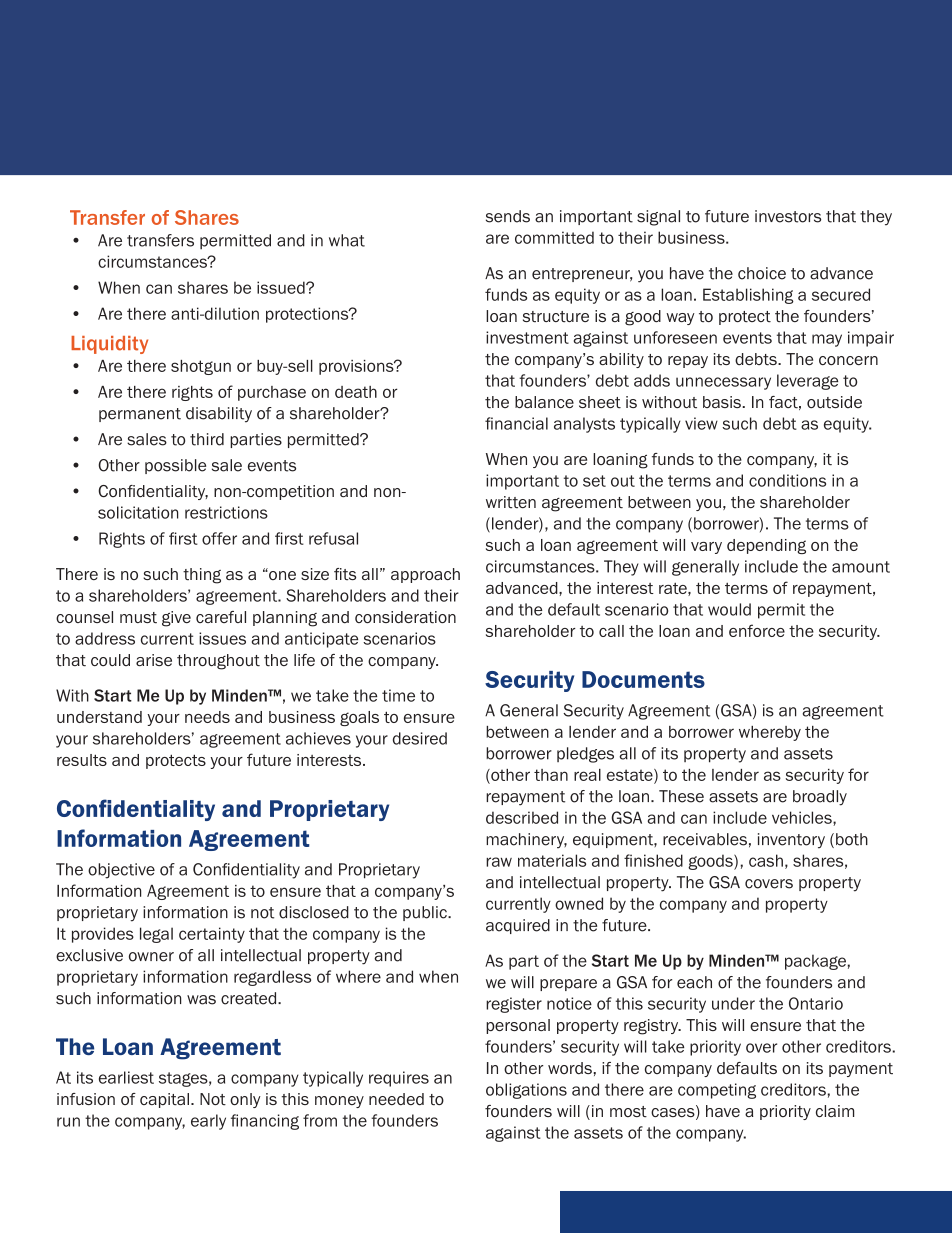 The width and height of the screenshot is (952, 1233). I want to click on depending, so click(766, 546).
